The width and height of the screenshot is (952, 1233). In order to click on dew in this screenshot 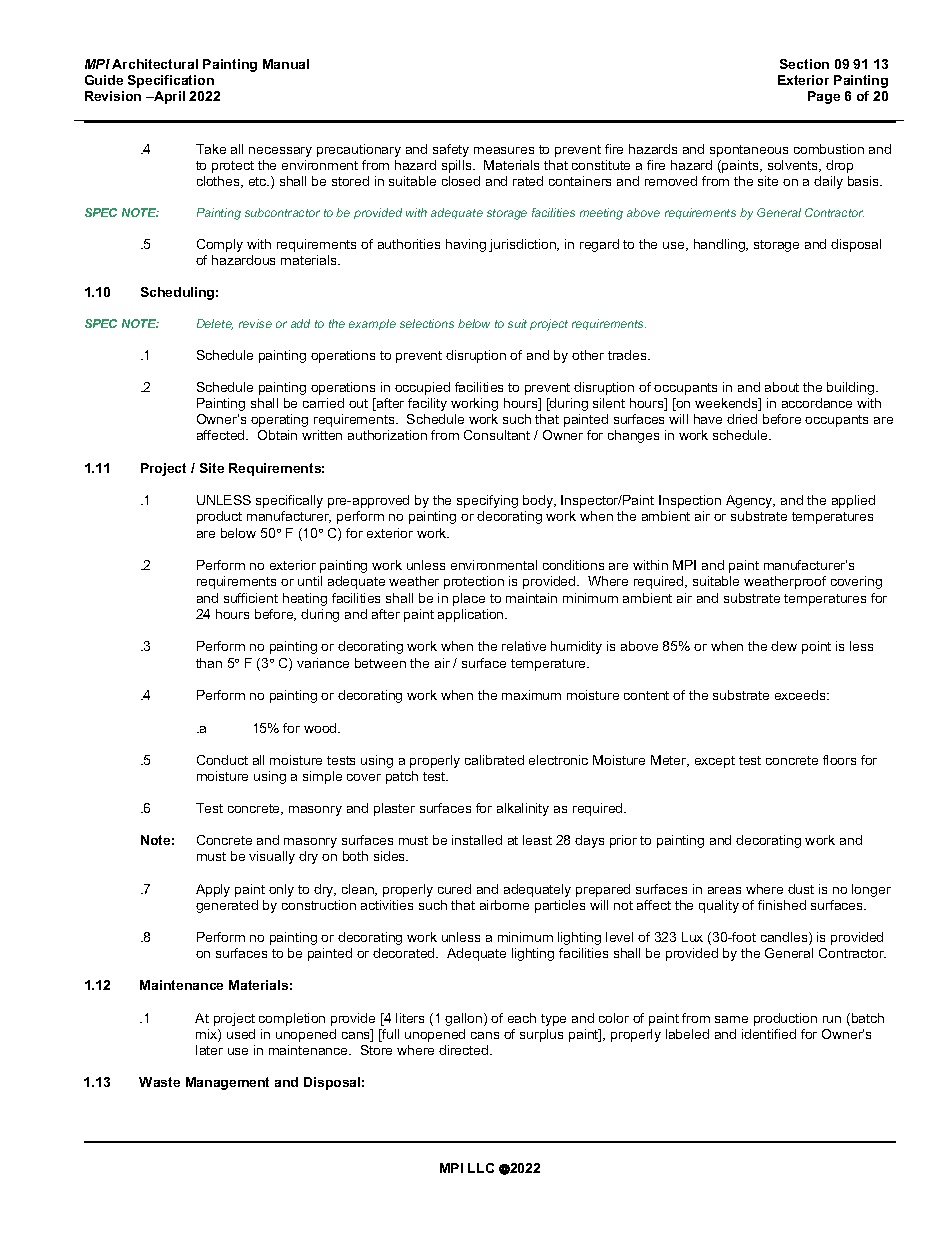, I will do `click(784, 646)`.
